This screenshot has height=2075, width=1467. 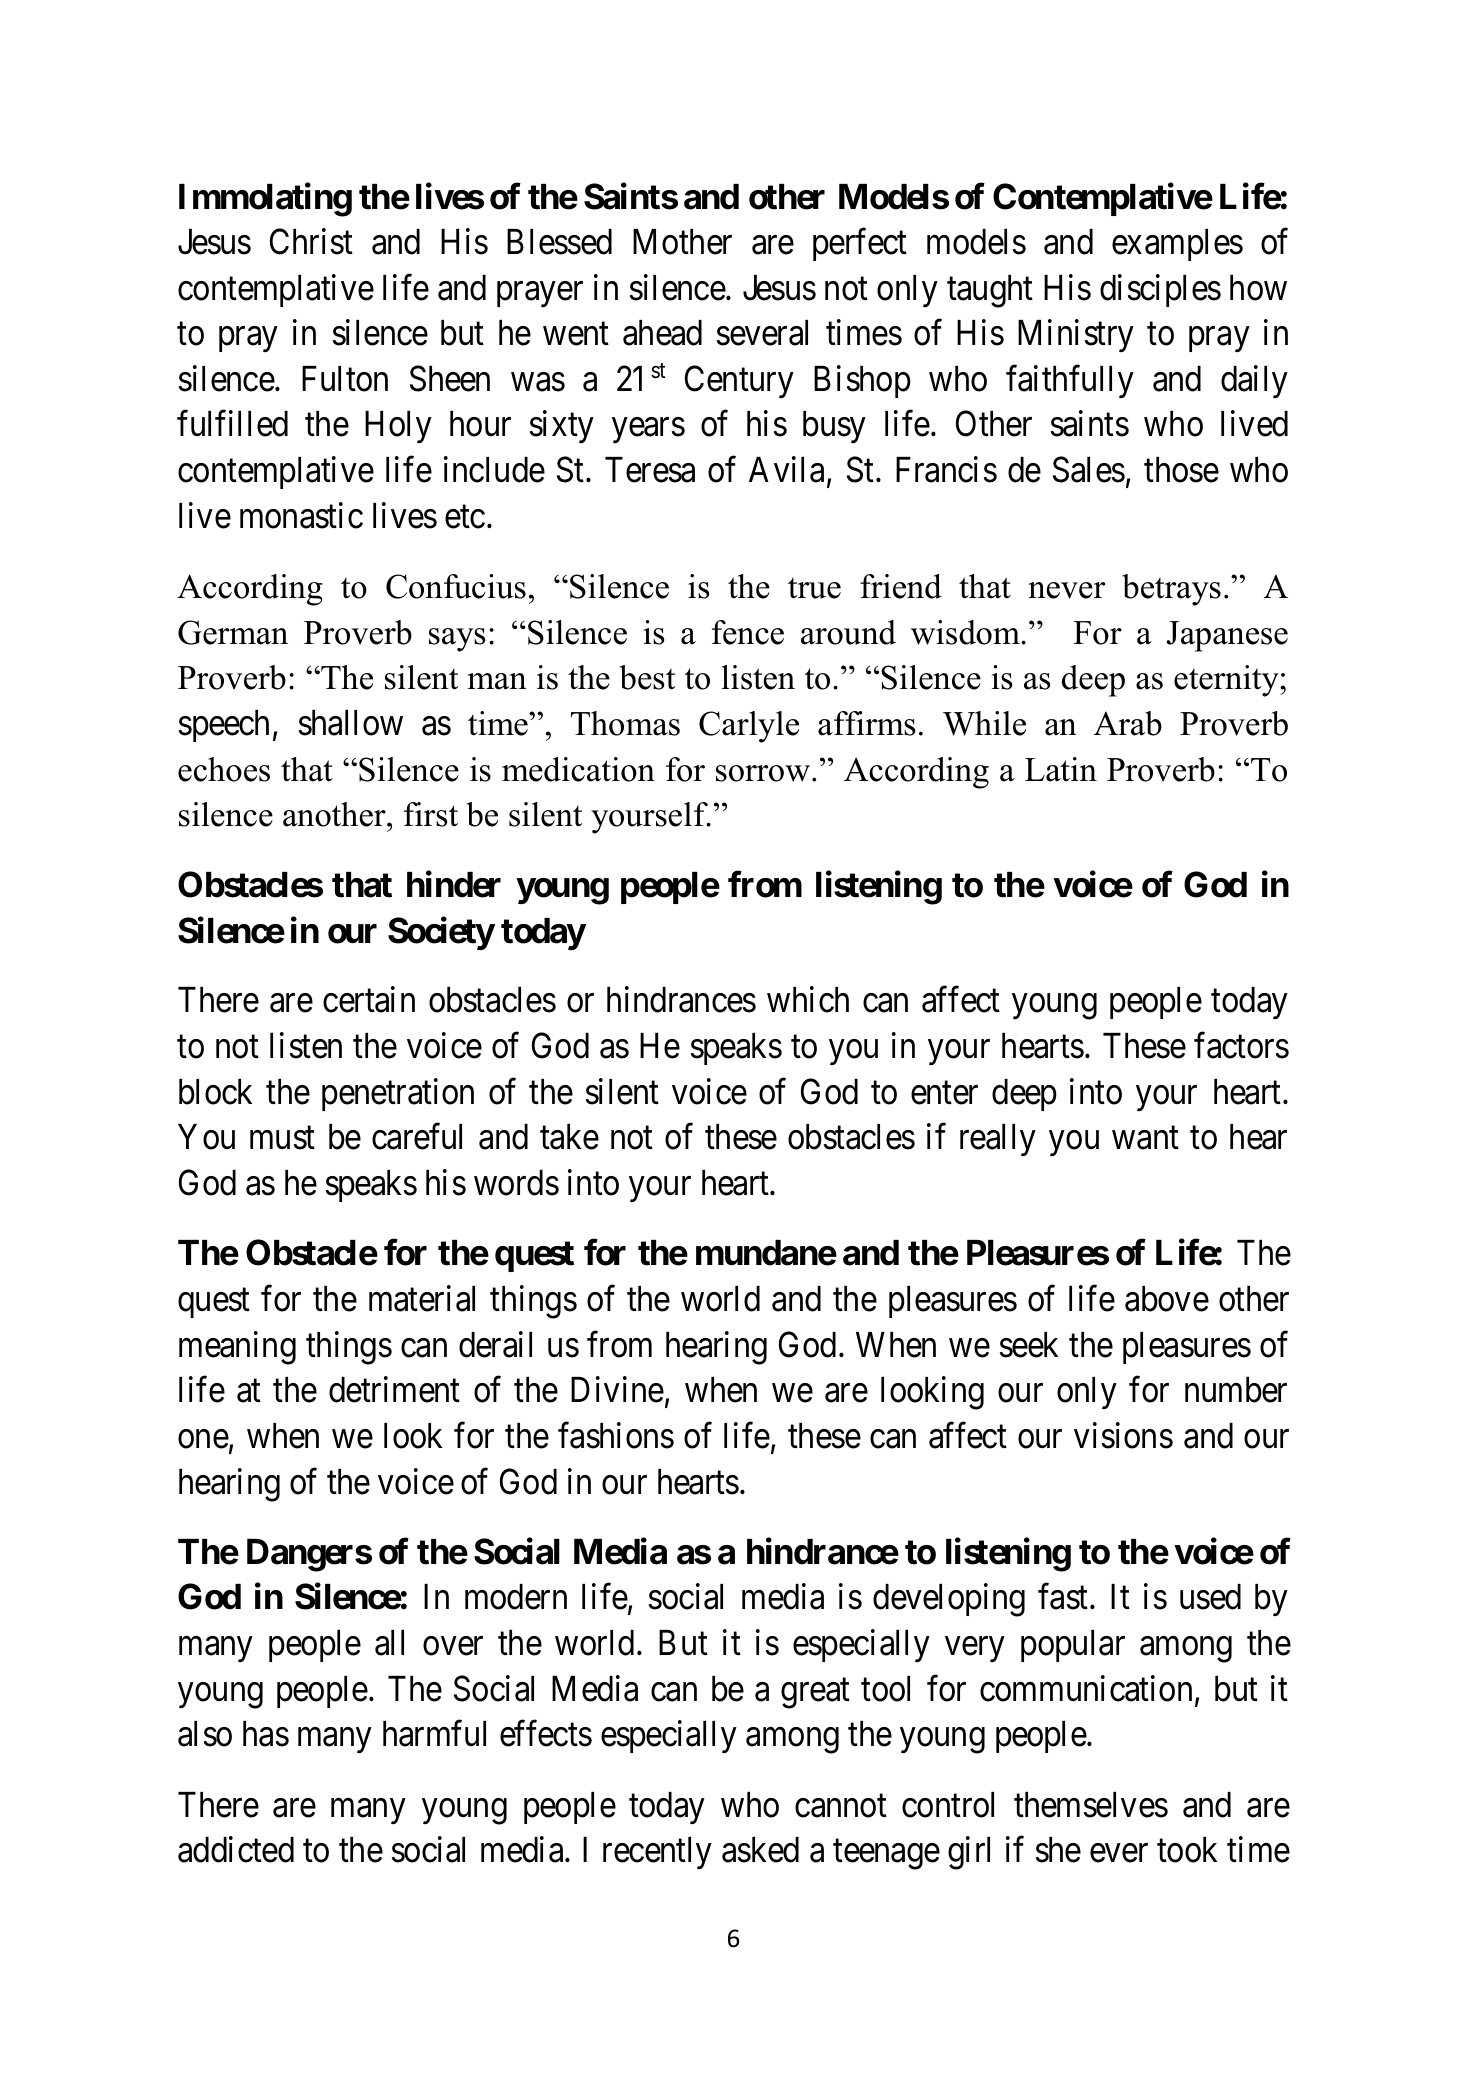 I want to click on fashions, so click(x=616, y=1435).
